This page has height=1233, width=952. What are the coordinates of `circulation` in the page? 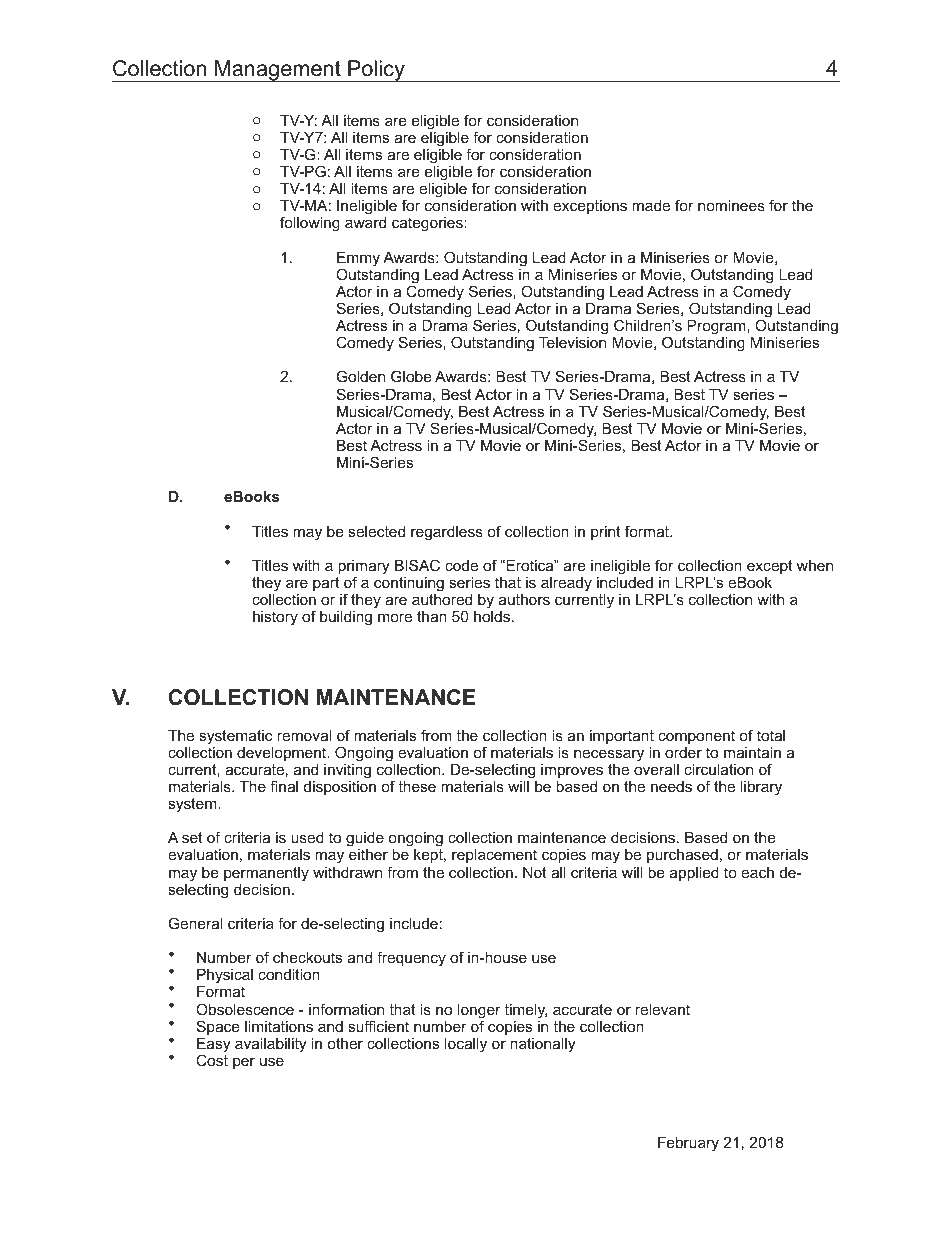 It's located at (718, 769).
